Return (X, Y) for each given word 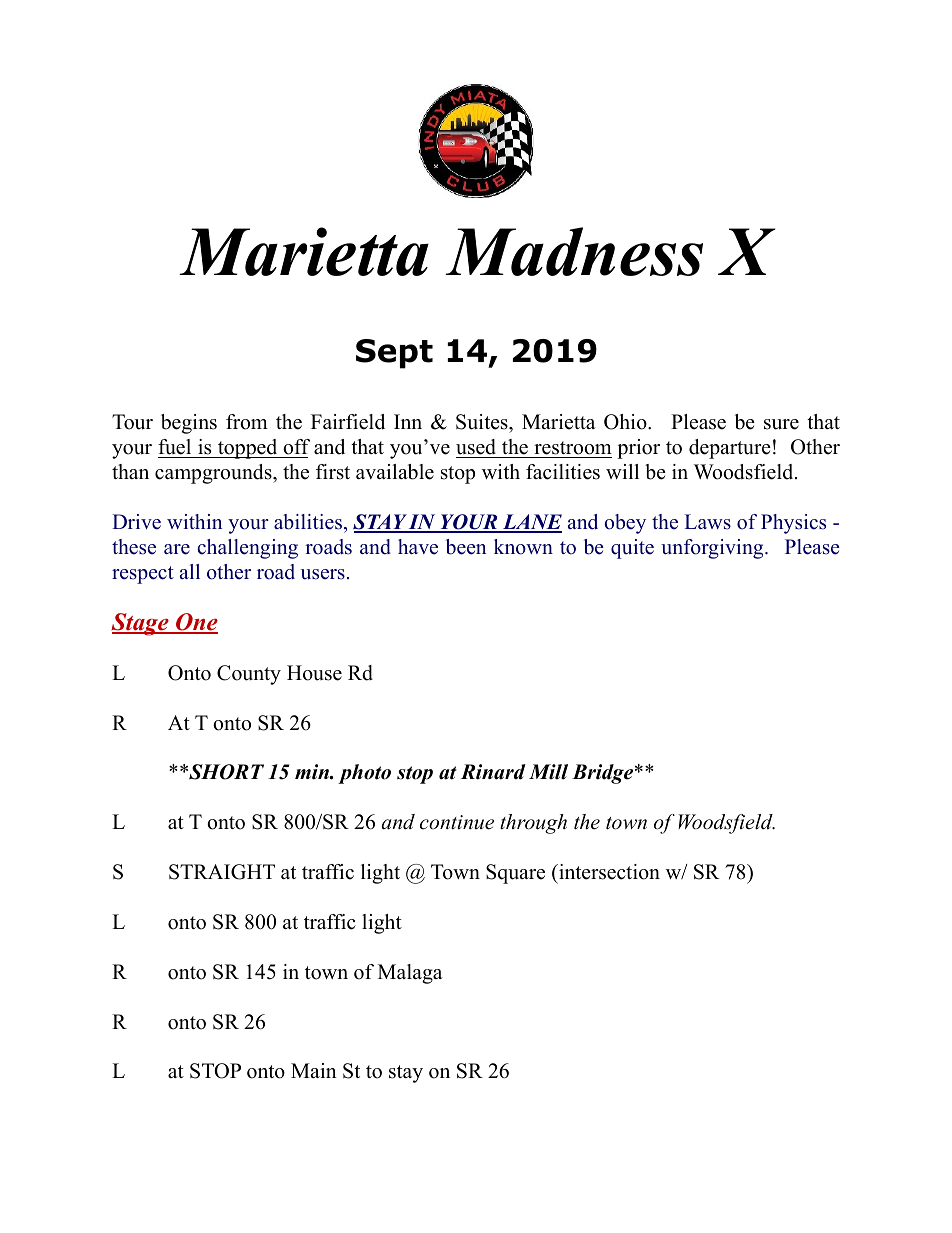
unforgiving (713, 549)
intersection (608, 872)
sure (781, 424)
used (476, 447)
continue (457, 822)
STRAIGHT (222, 872)
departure (730, 449)
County (249, 675)
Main (314, 1070)
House (314, 673)
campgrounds (214, 474)
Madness (574, 251)
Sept (394, 354)
